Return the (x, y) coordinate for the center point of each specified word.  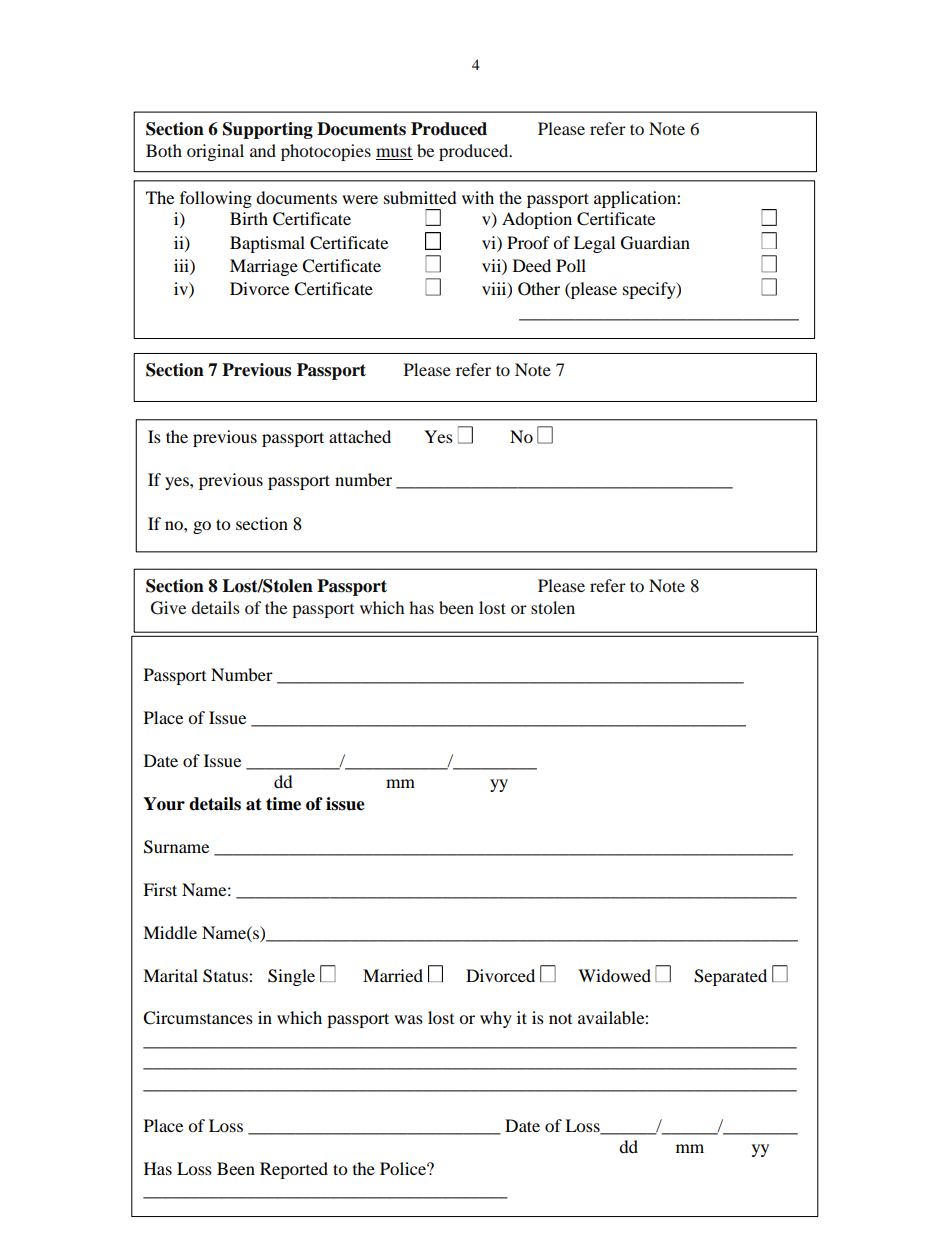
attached (360, 436)
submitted (420, 197)
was (408, 1019)
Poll (571, 265)
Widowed (614, 975)
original (215, 152)
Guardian (655, 243)
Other (539, 289)
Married (393, 975)
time (283, 804)
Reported (294, 1170)
